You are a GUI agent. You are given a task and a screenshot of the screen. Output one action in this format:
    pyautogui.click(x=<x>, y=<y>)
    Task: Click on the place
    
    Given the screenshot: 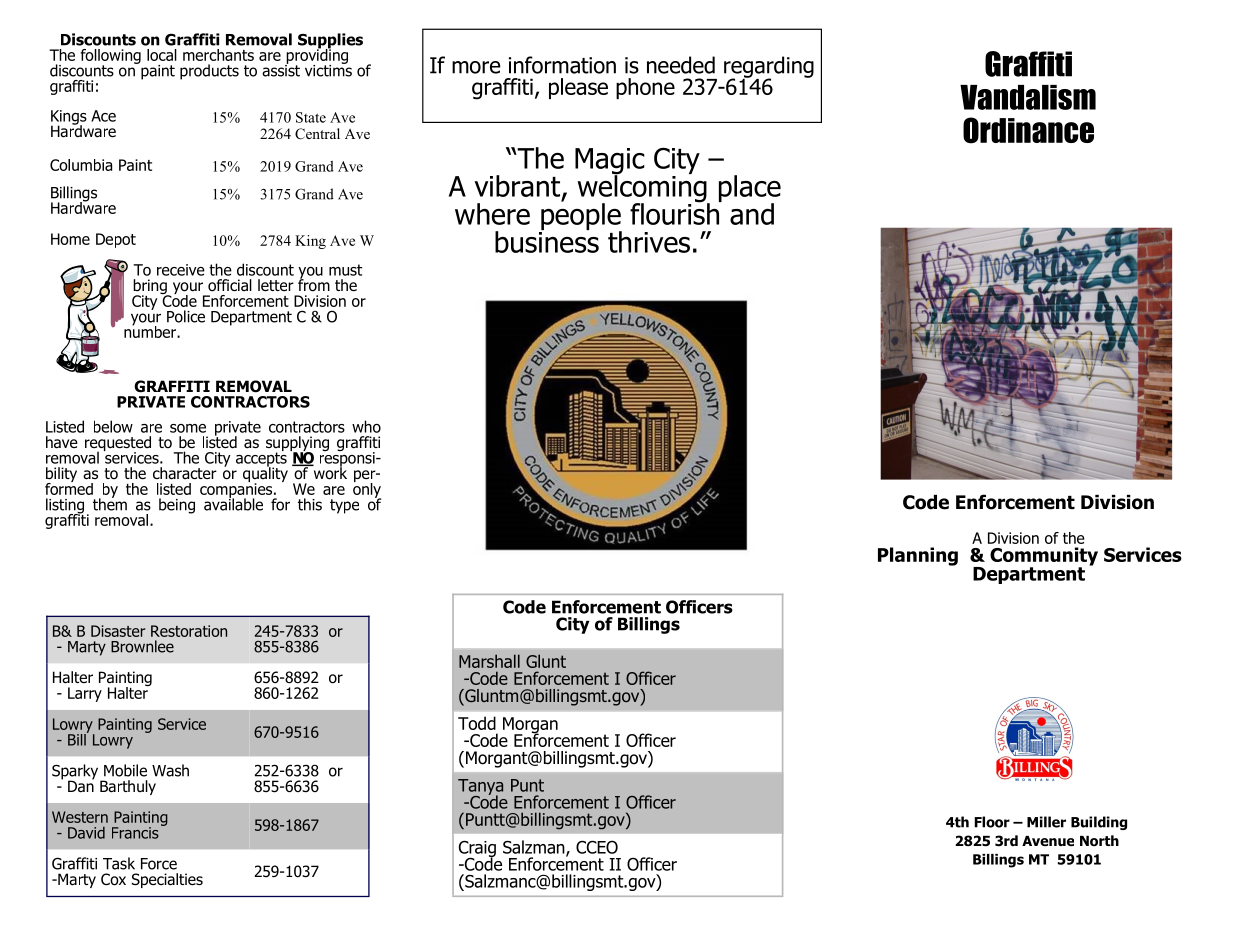 What is the action you would take?
    pyautogui.click(x=750, y=189)
